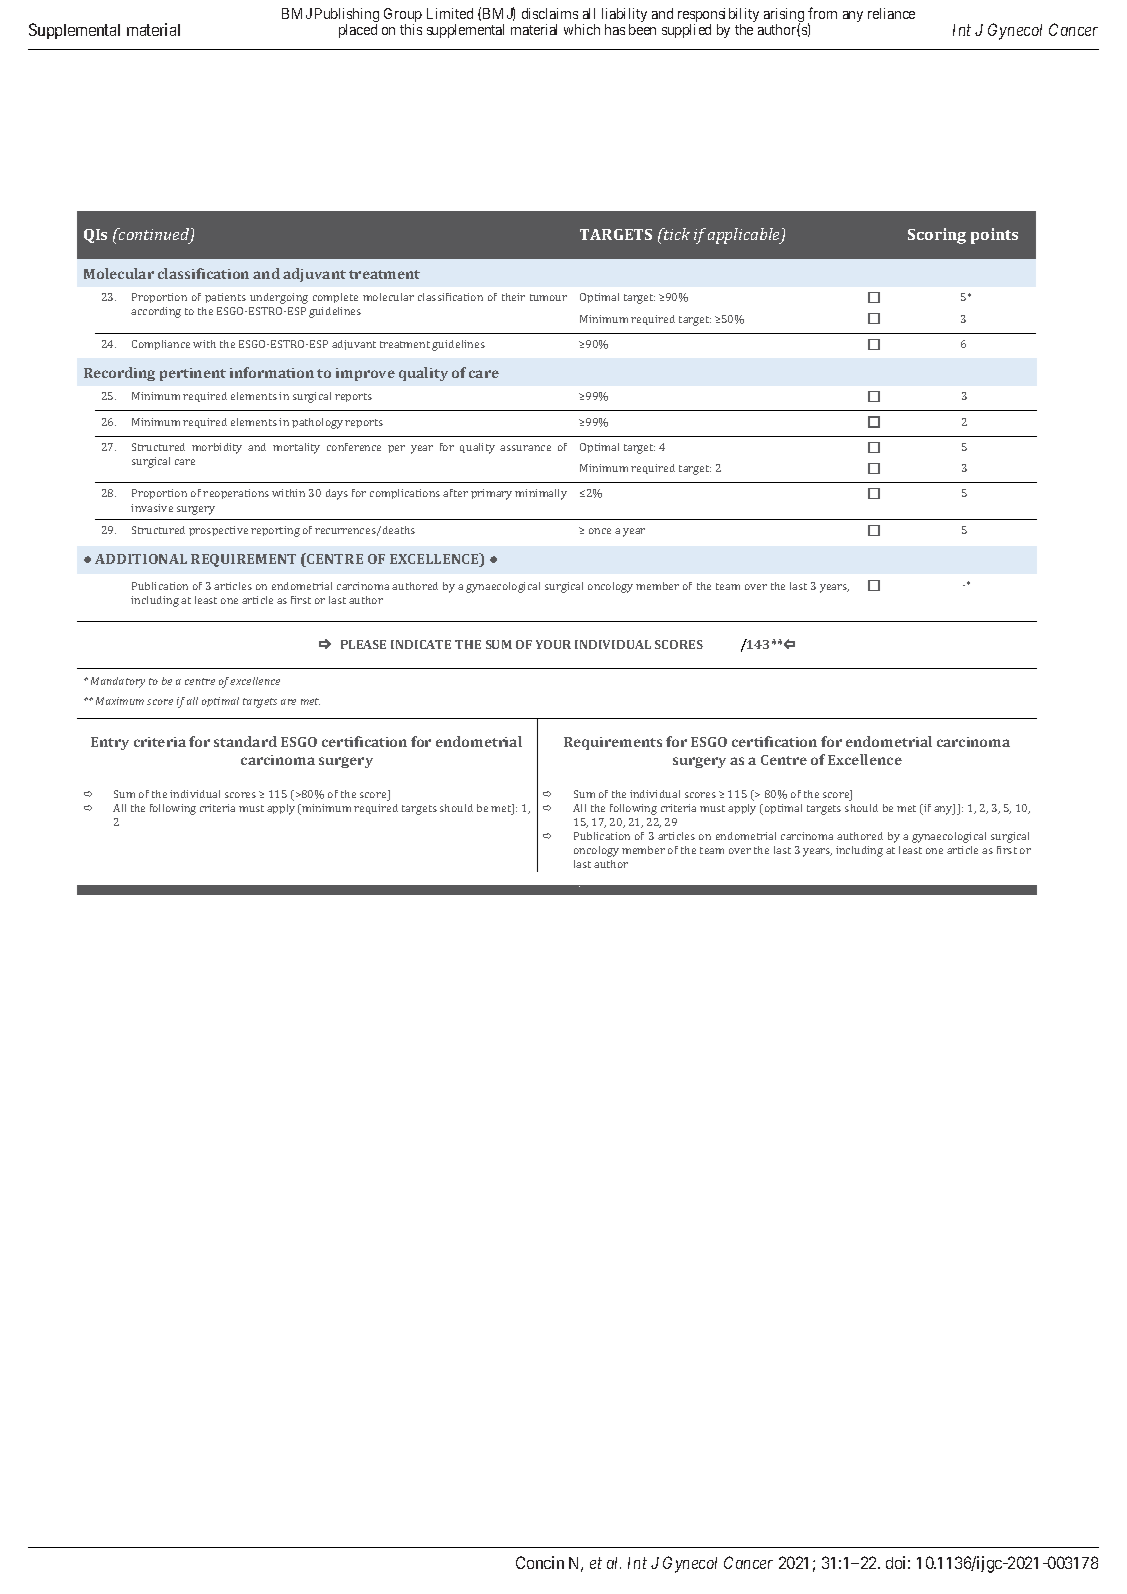  Describe the element at coordinates (245, 741) in the screenshot. I see `standard` at that location.
